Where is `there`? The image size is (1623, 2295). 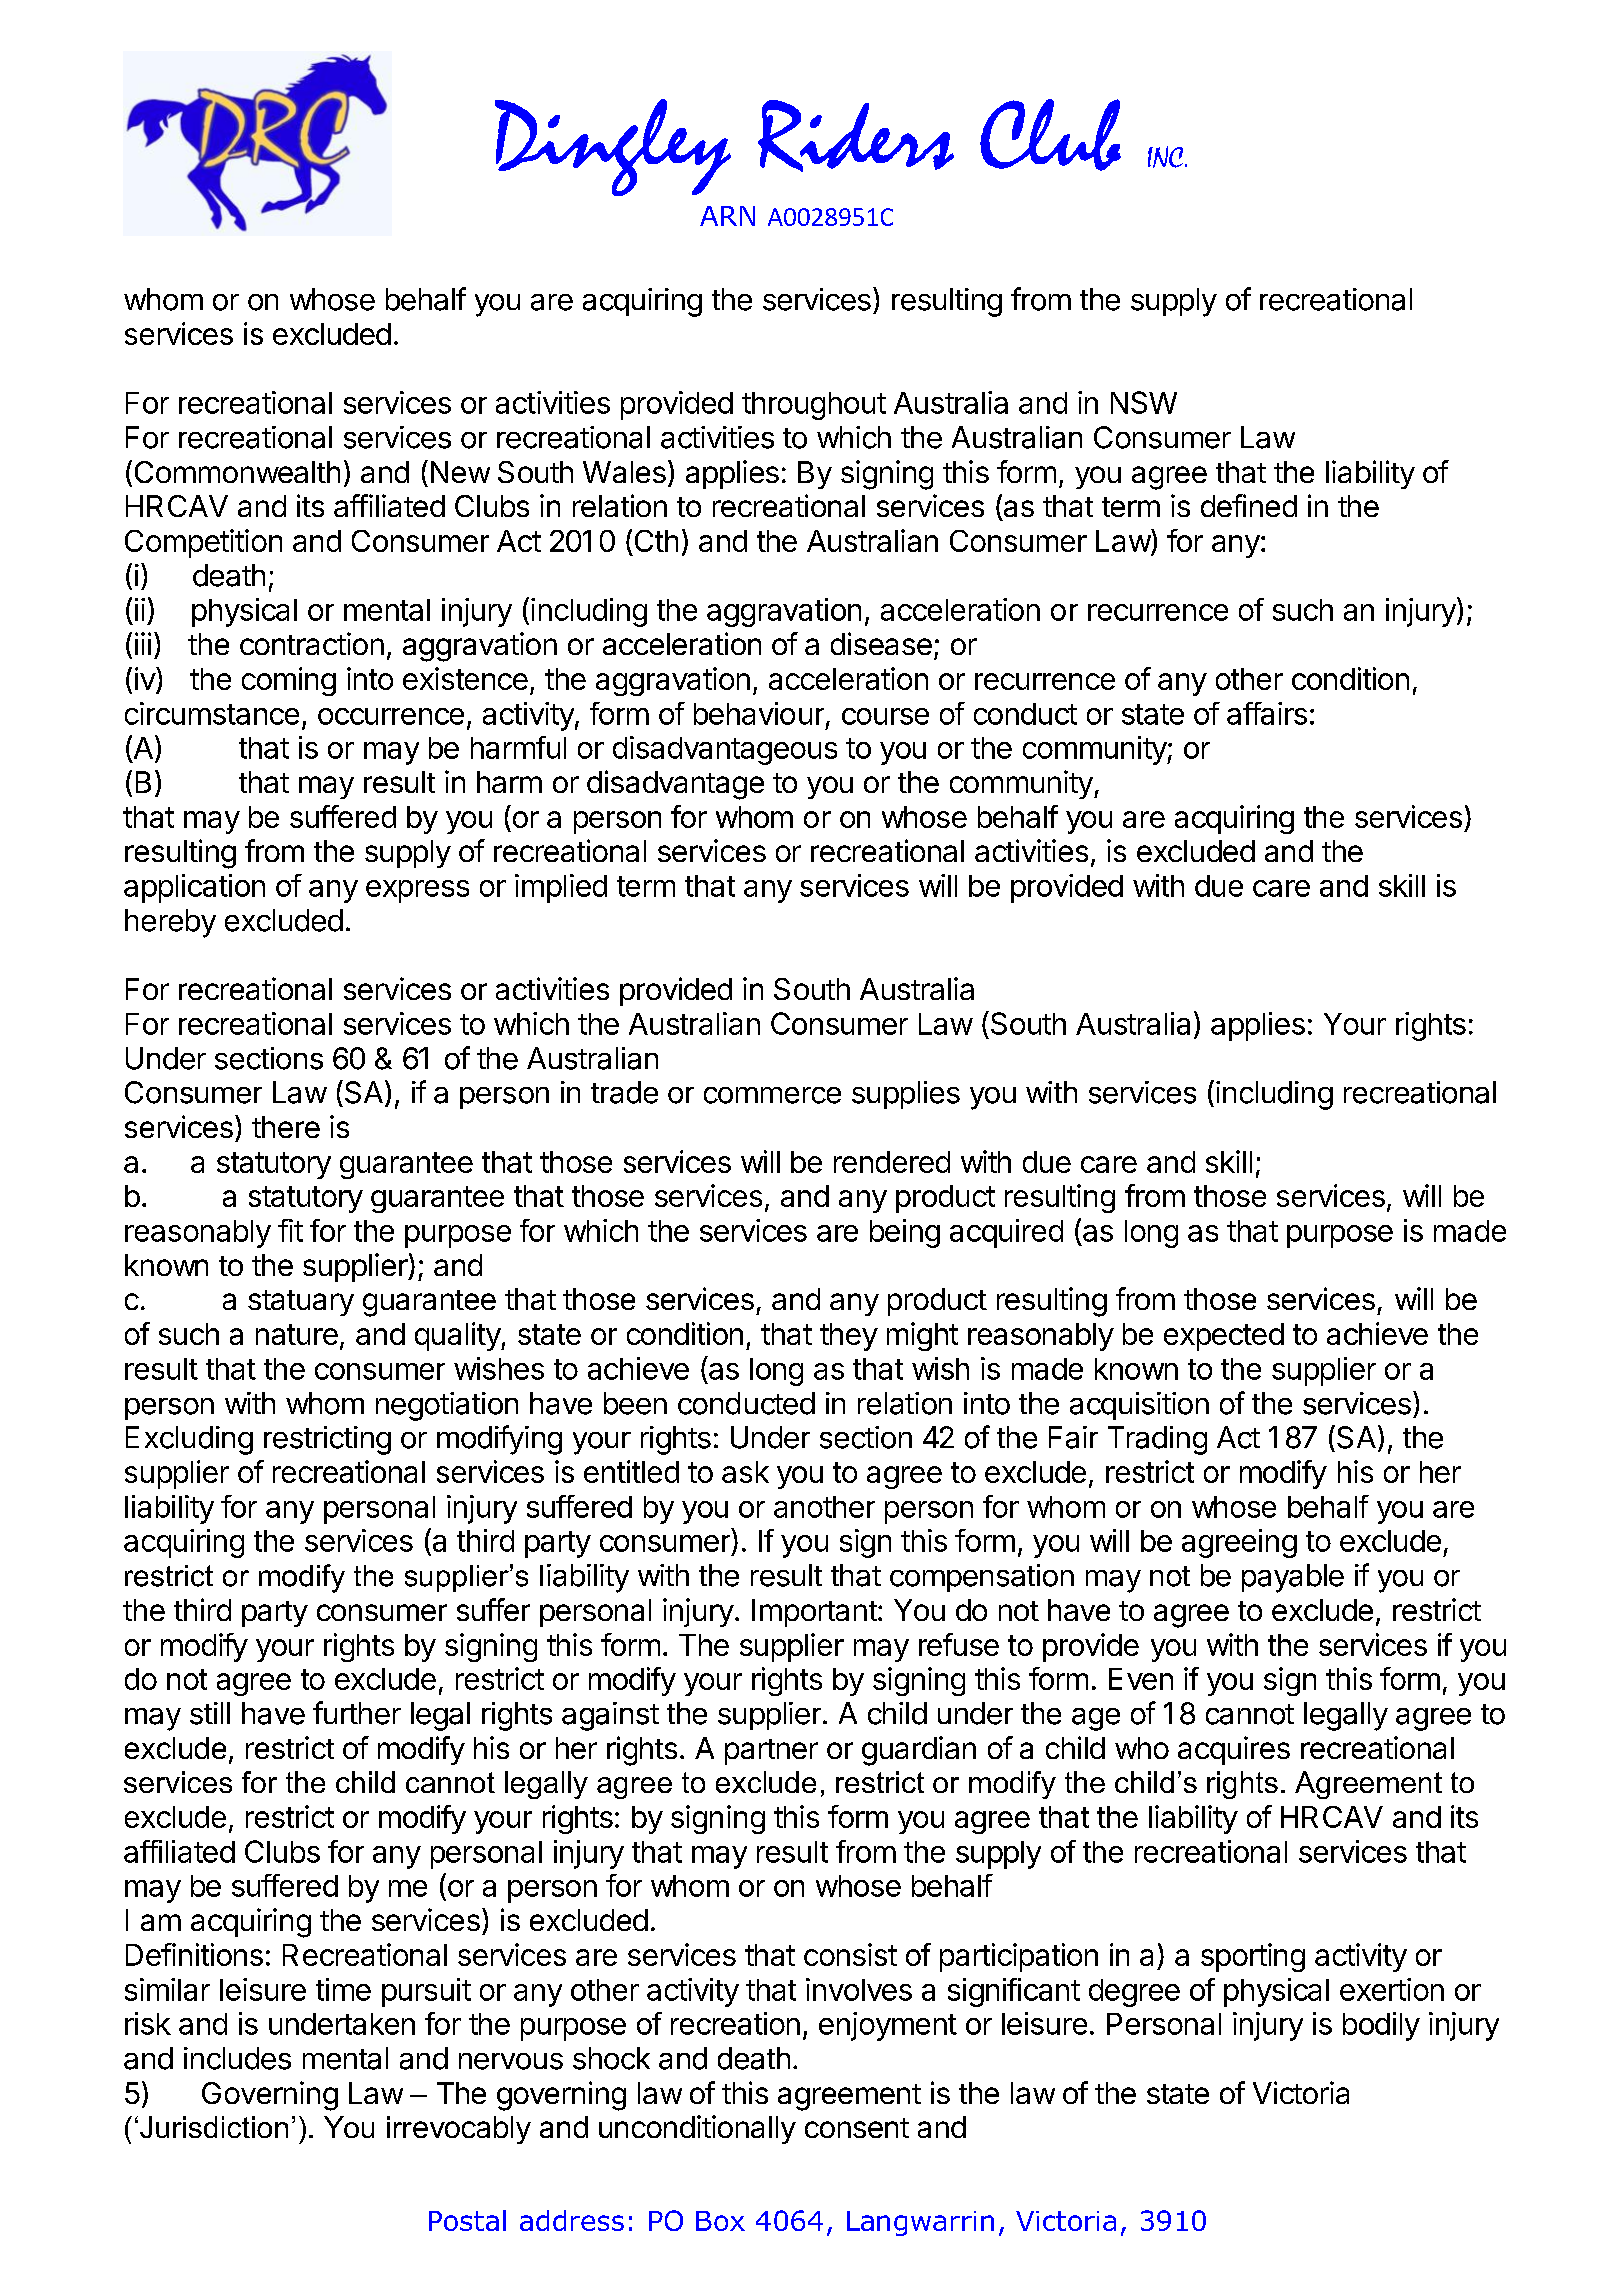
there is located at coordinates (286, 1127).
